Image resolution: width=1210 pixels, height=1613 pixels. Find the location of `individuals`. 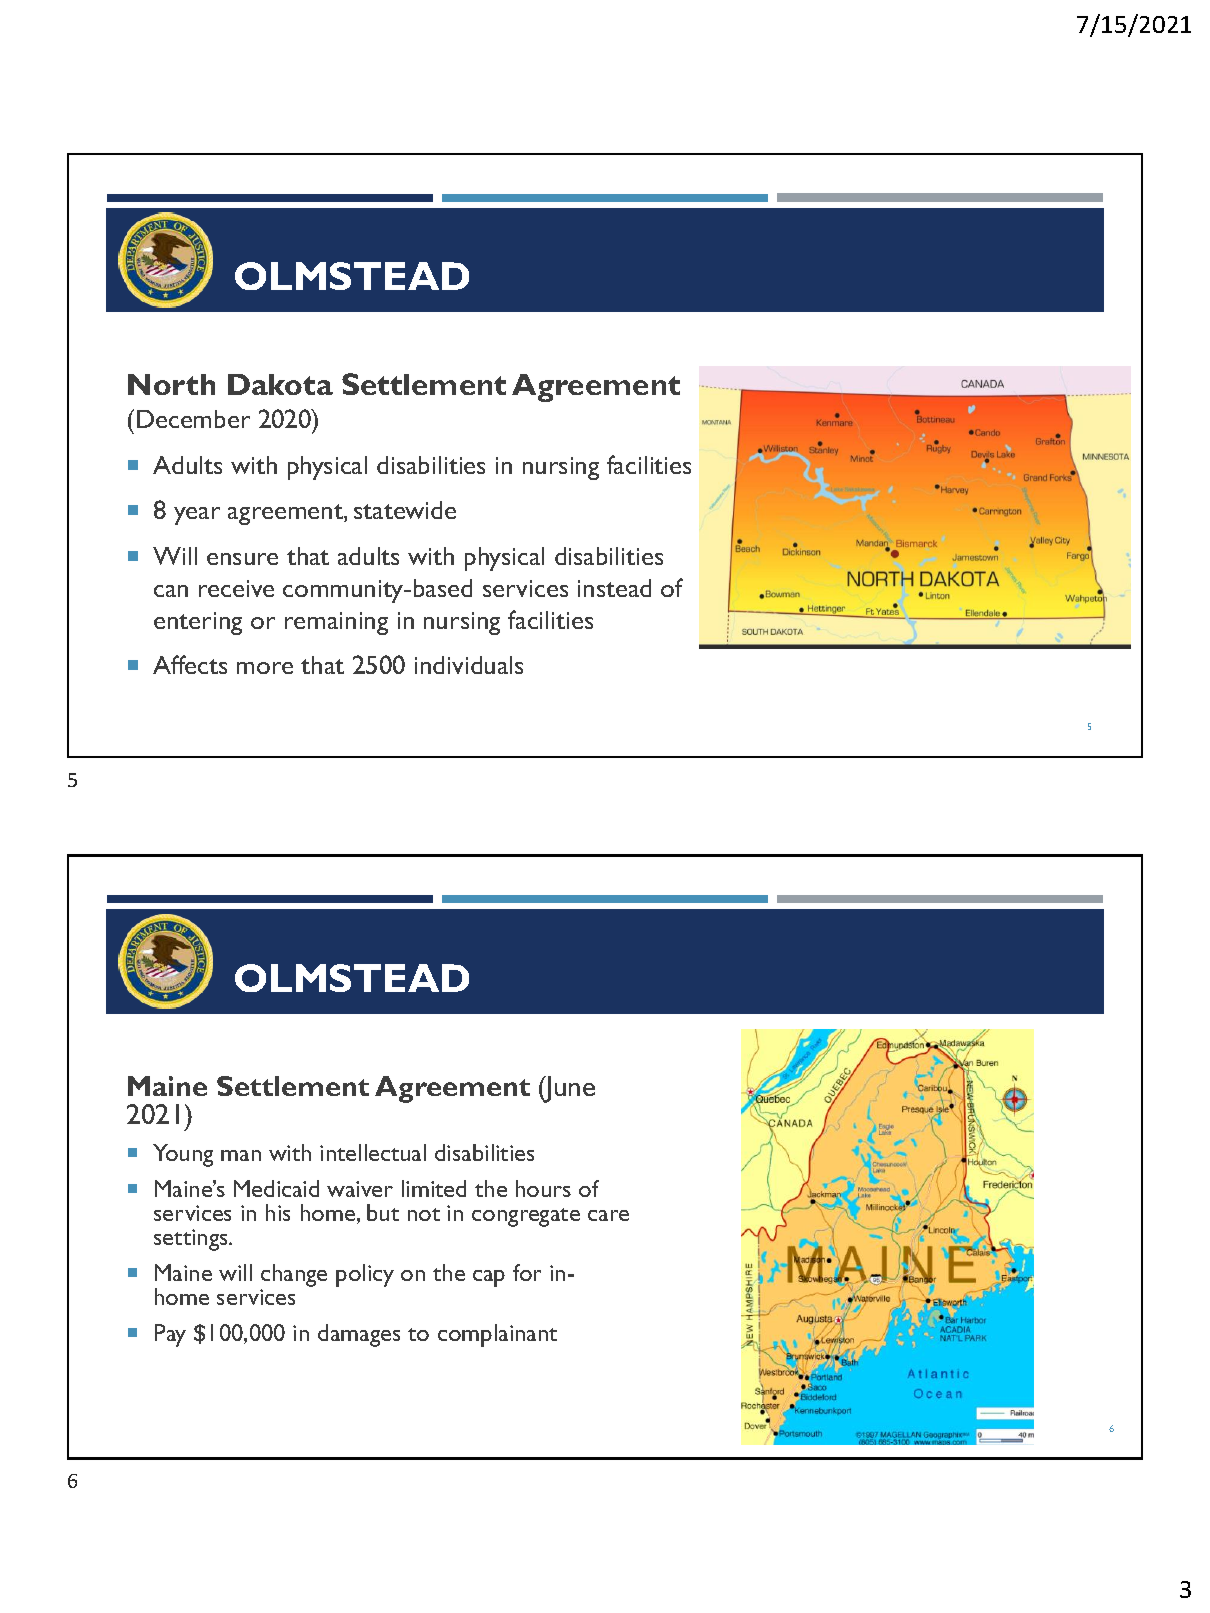

individuals is located at coordinates (469, 665).
